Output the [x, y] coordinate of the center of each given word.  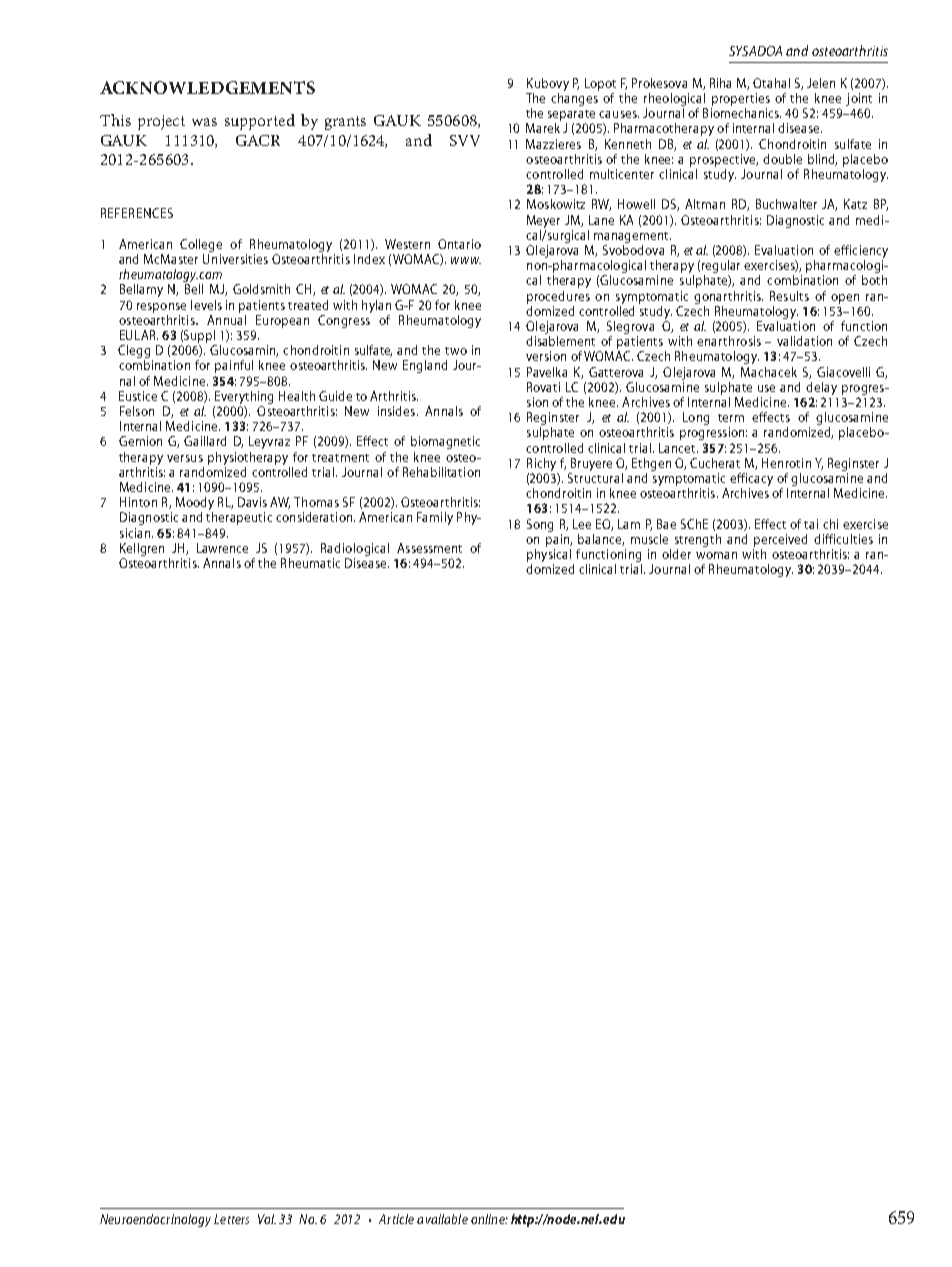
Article [396, 1219]
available [442, 1219]
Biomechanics [742, 113]
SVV [465, 140]
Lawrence [222, 548]
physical [549, 555]
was [204, 122]
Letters [231, 1219]
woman [716, 555]
